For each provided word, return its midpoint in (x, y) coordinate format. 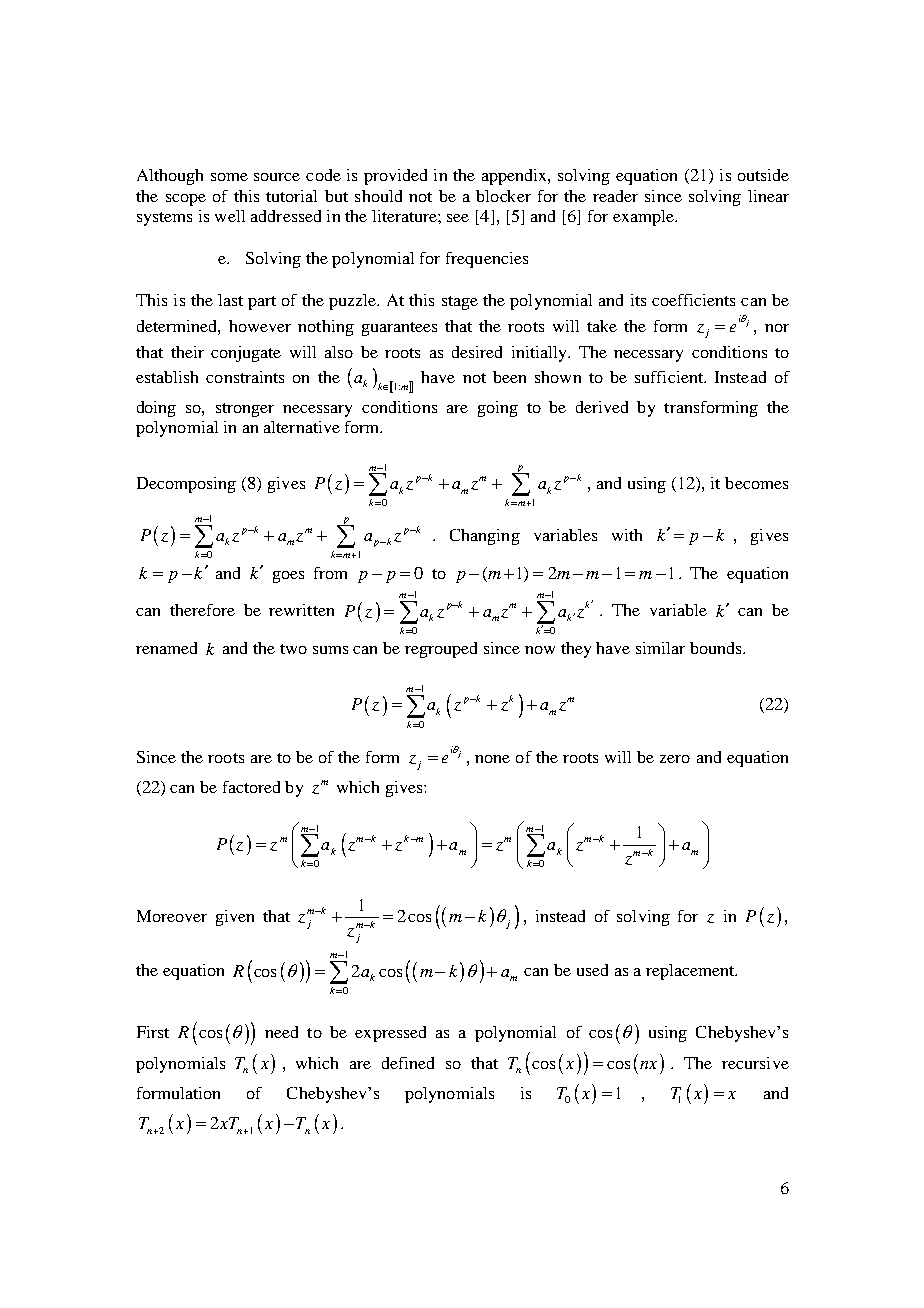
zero (675, 759)
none (492, 759)
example (644, 218)
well (230, 216)
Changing (485, 537)
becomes (756, 483)
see (458, 218)
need (281, 1032)
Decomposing (186, 485)
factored (251, 787)
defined (408, 1063)
